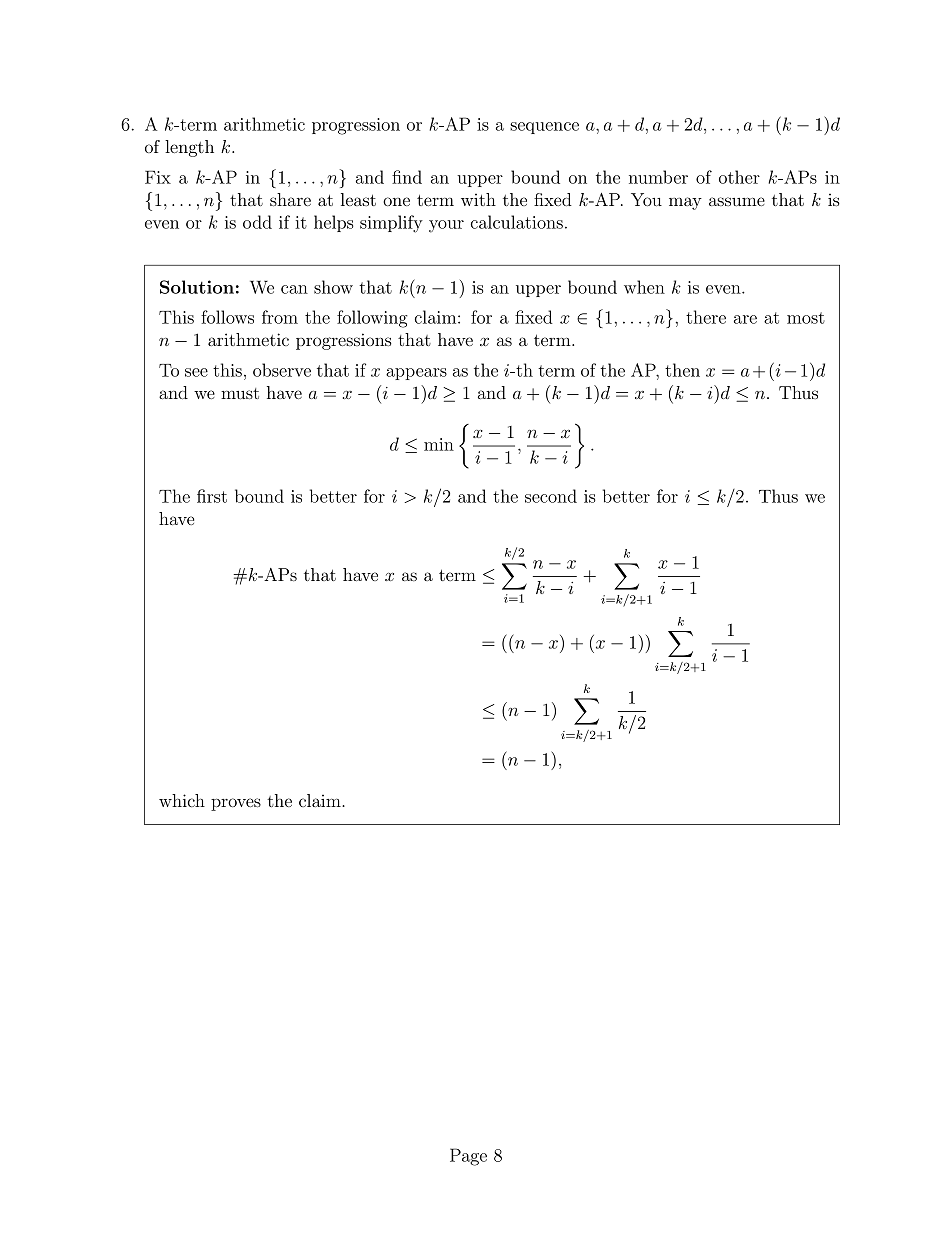 This screenshot has height=1233, width=952. I want to click on other, so click(739, 177).
